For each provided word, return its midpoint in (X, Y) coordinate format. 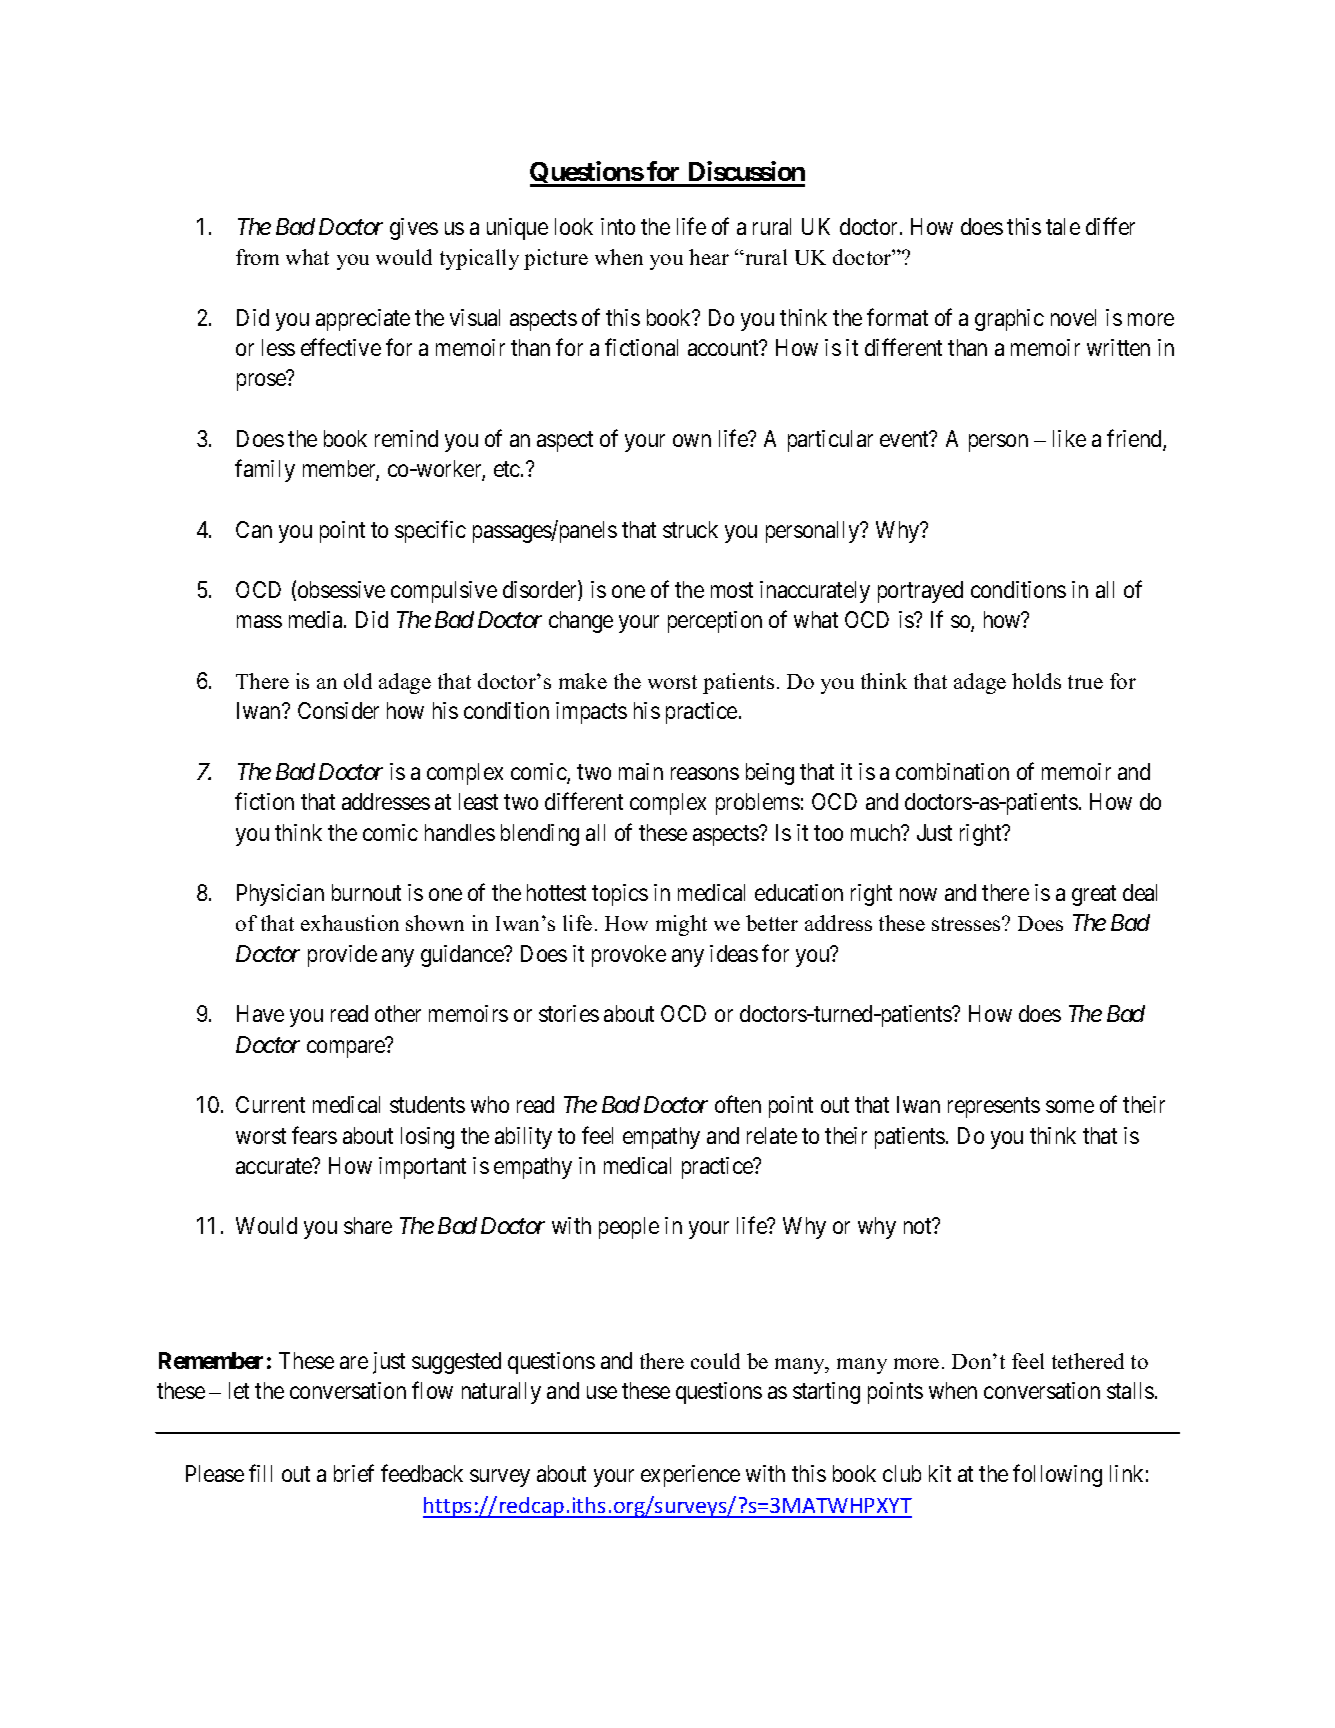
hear (709, 257)
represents (994, 1108)
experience (690, 1476)
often (738, 1104)
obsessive (341, 589)
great (1094, 896)
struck (690, 529)
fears (314, 1135)
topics (620, 895)
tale (1063, 226)
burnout (366, 892)
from (257, 257)
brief (354, 1473)
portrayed (920, 592)
